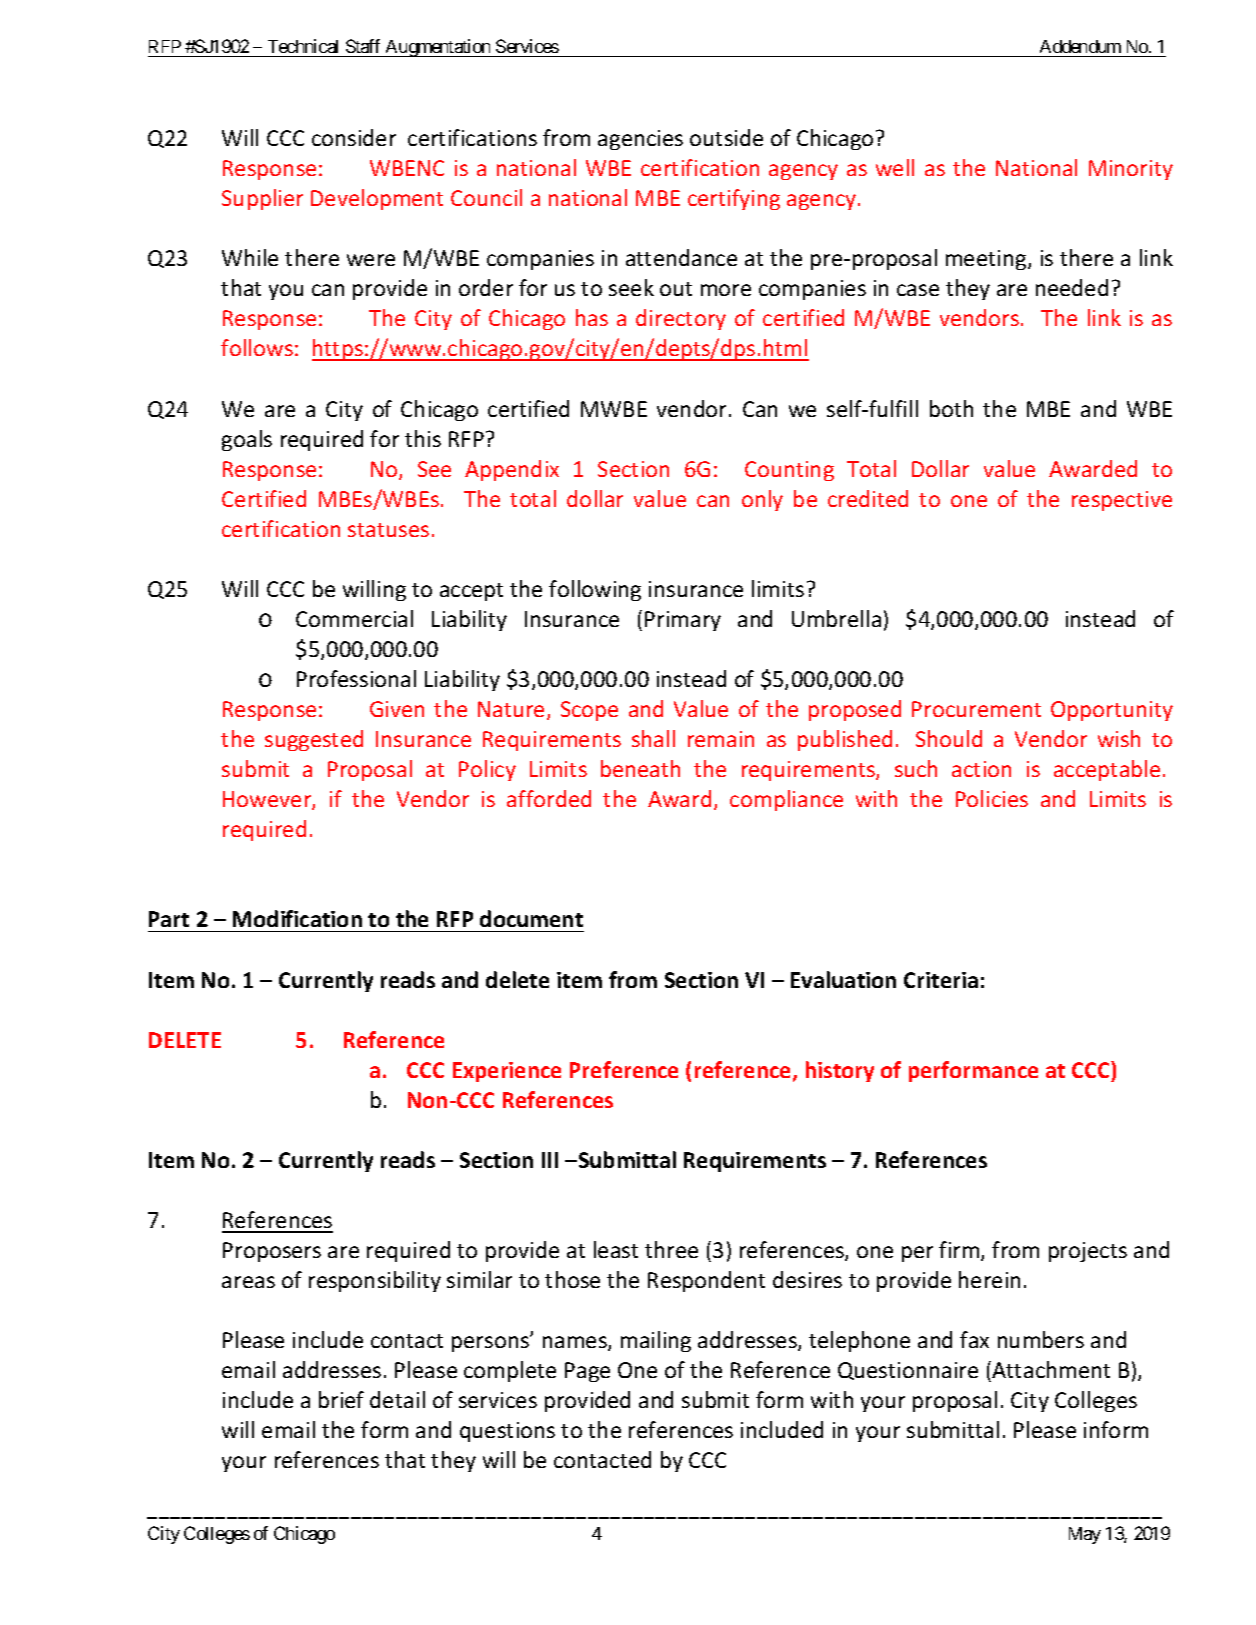  Describe the element at coordinates (341, 1399) in the screenshot. I see `brief` at that location.
